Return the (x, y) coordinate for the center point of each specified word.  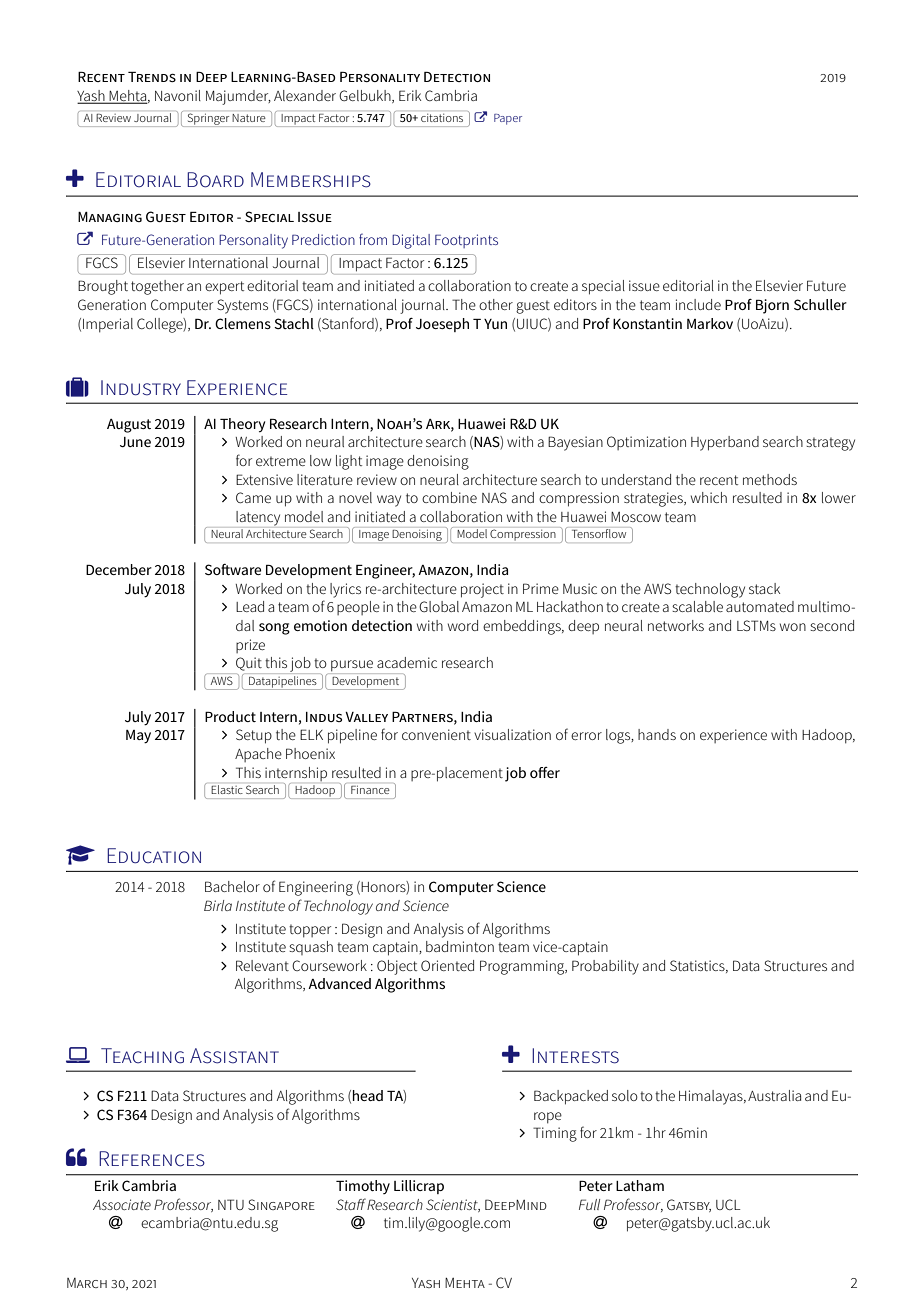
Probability (605, 967)
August (129, 426)
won (793, 627)
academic (407, 662)
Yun (495, 324)
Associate (122, 1204)
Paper (508, 119)
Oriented (447, 965)
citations (442, 118)
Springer (208, 120)
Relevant (262, 965)
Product (230, 716)
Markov (710, 323)
